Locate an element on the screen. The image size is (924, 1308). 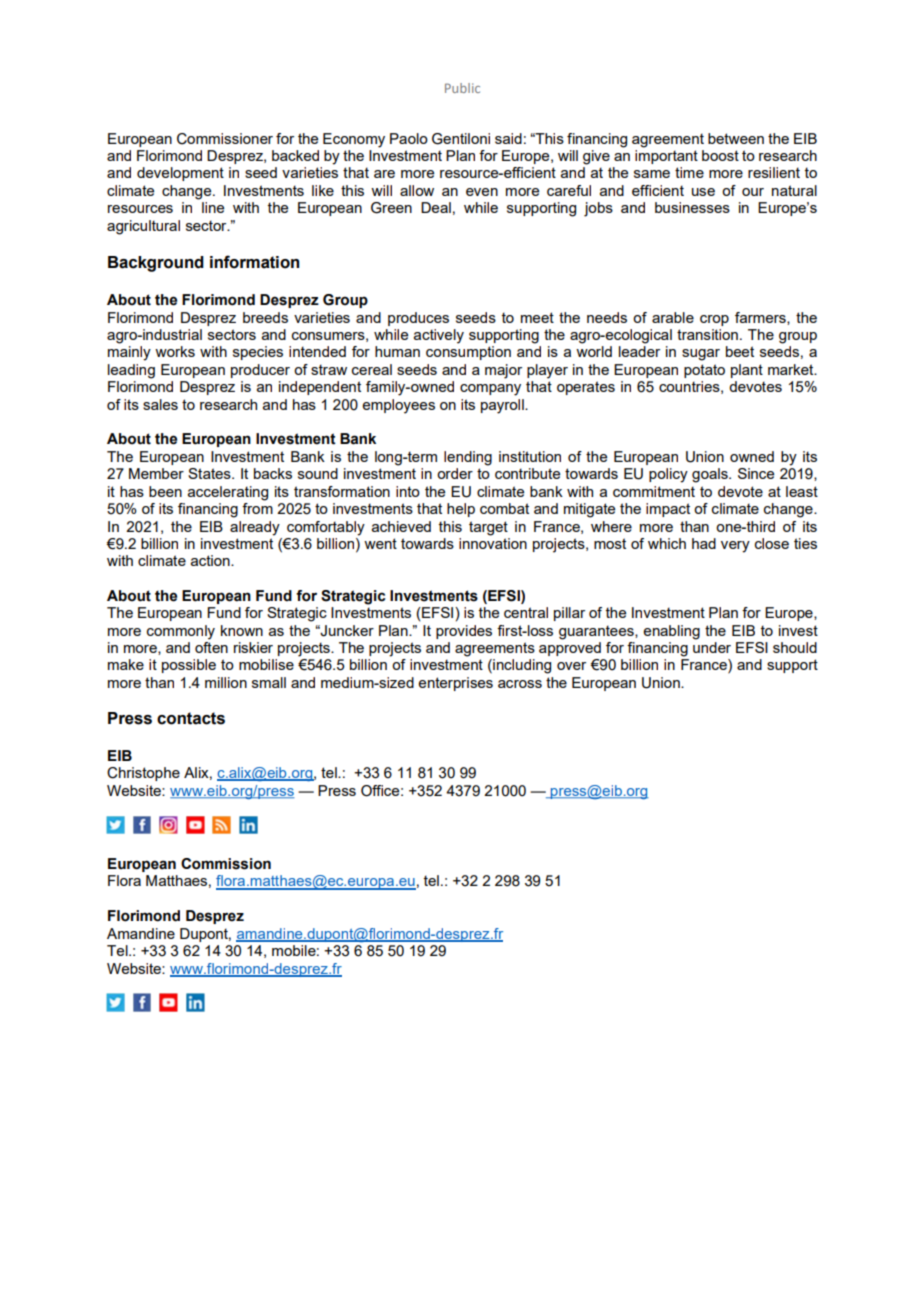
lending is located at coordinates (468, 458).
